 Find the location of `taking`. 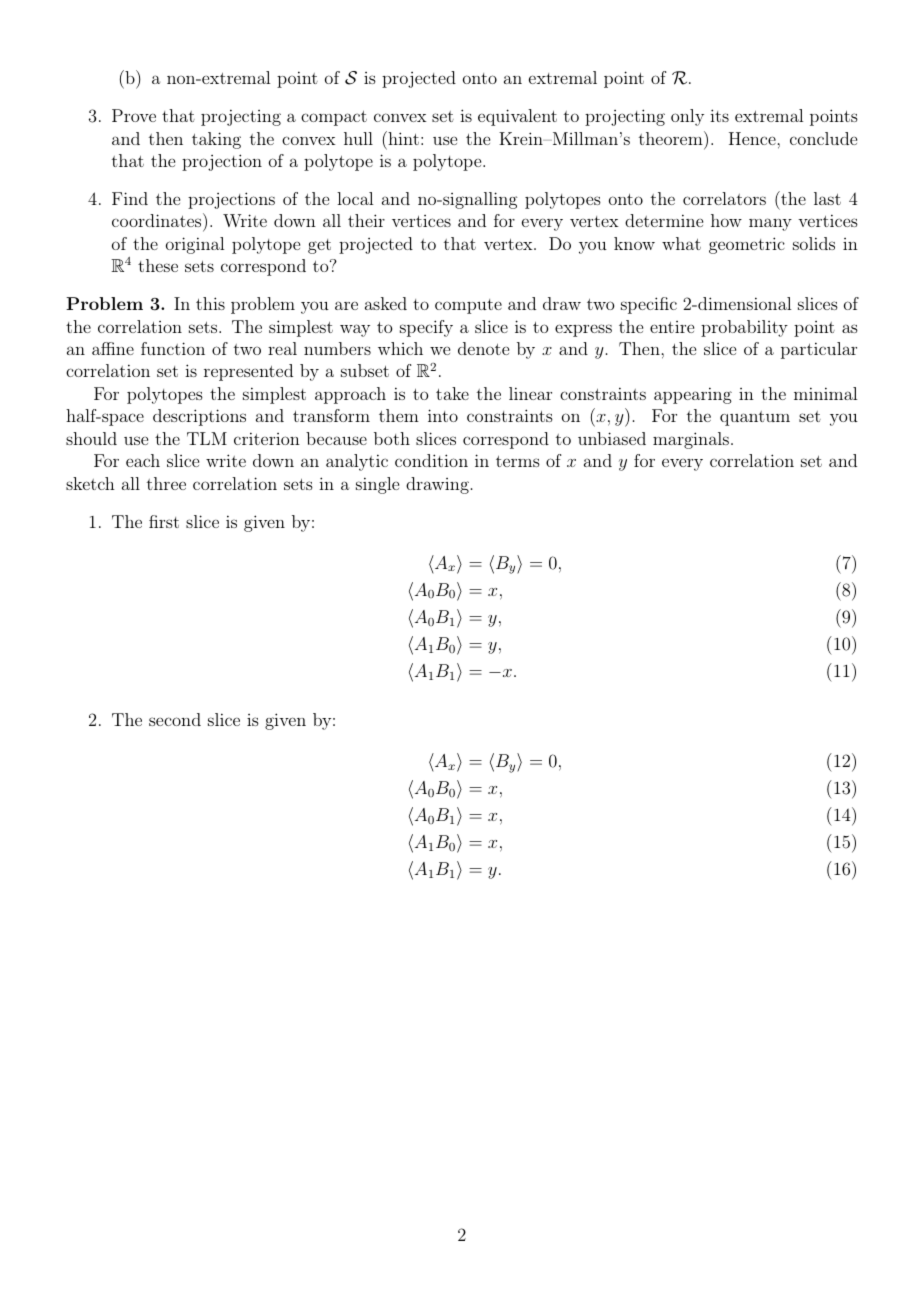

taking is located at coordinates (216, 140).
